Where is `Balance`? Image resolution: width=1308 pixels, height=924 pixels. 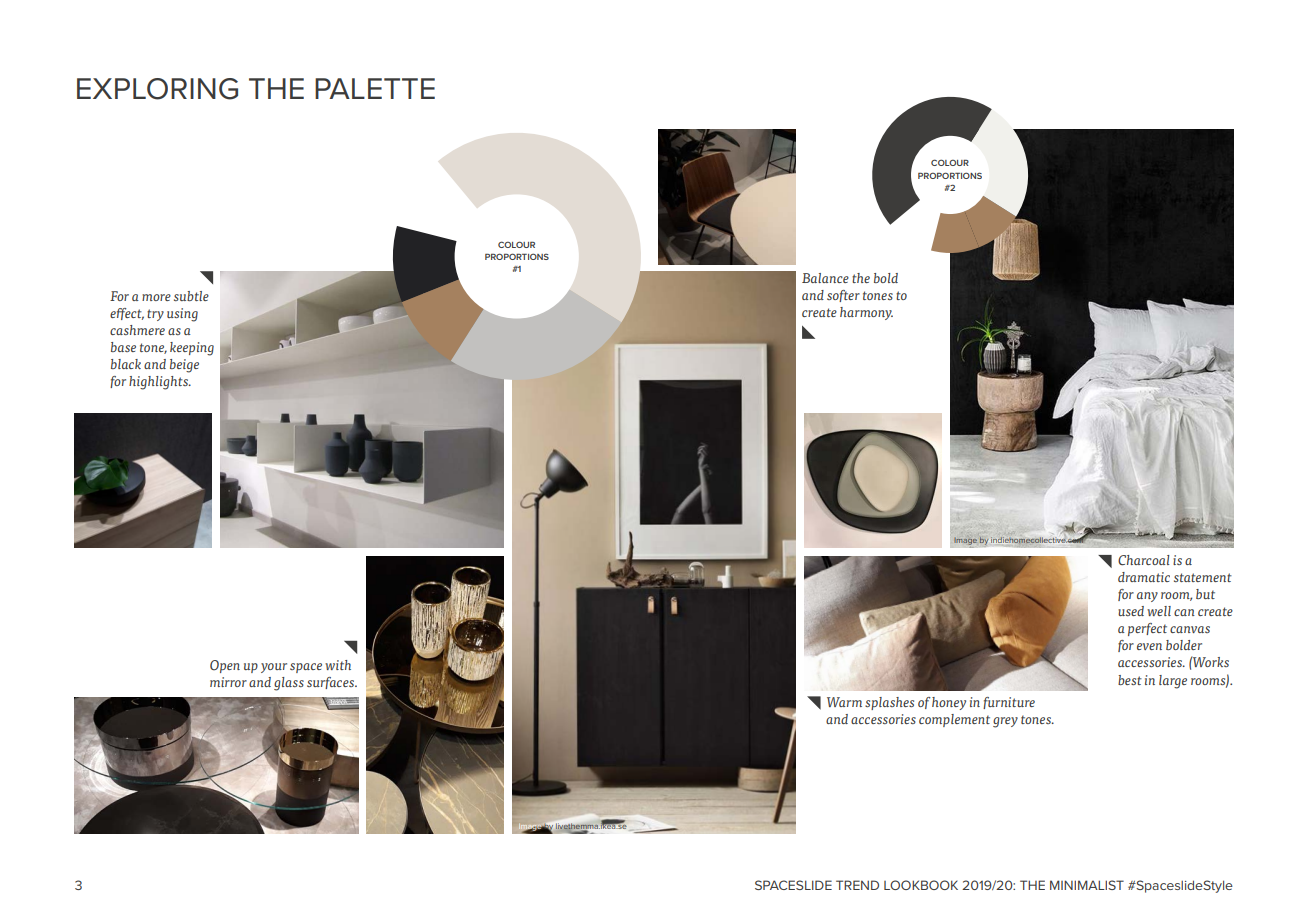 Balance is located at coordinates (825, 278).
